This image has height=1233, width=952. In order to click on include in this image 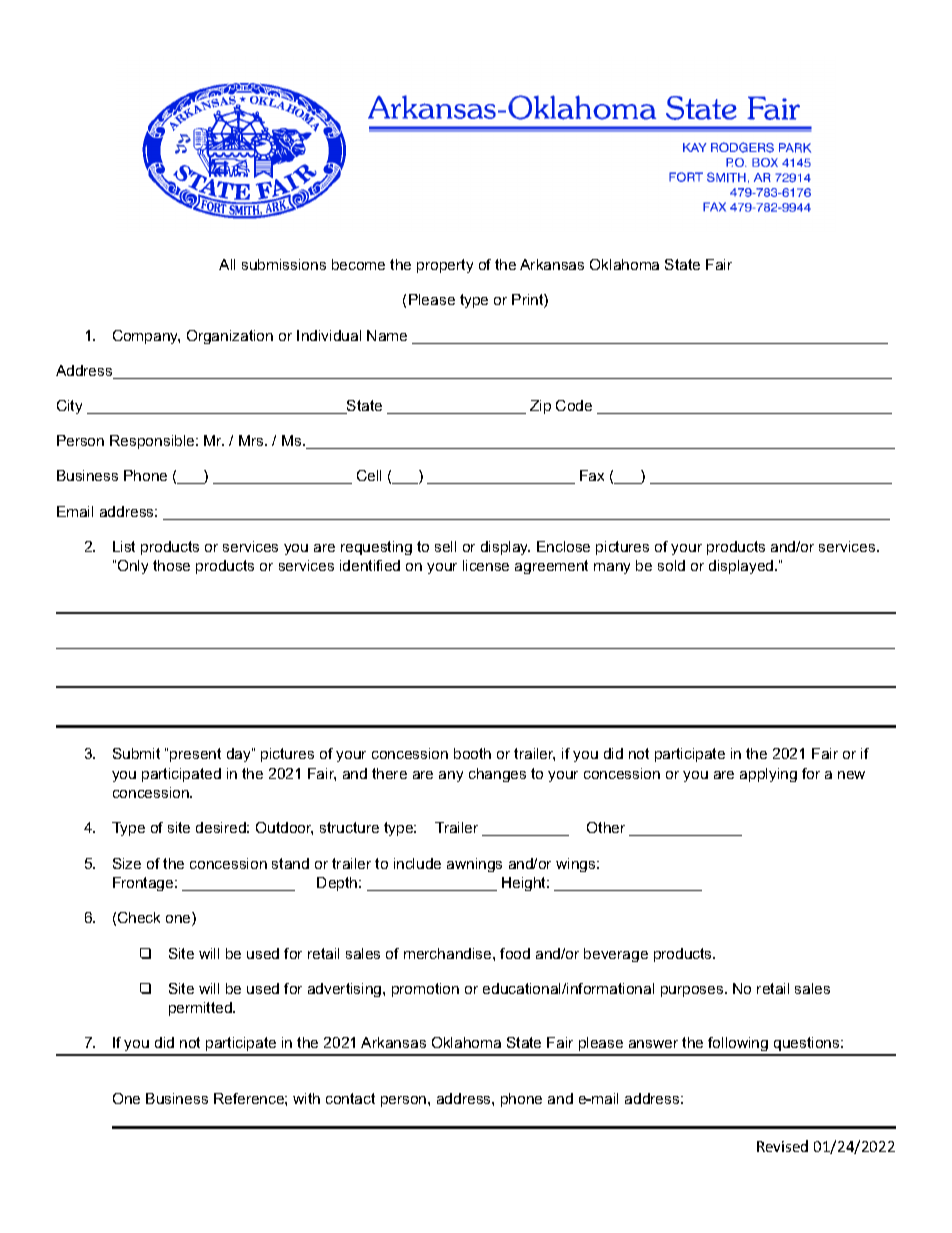, I will do `click(417, 863)`.
